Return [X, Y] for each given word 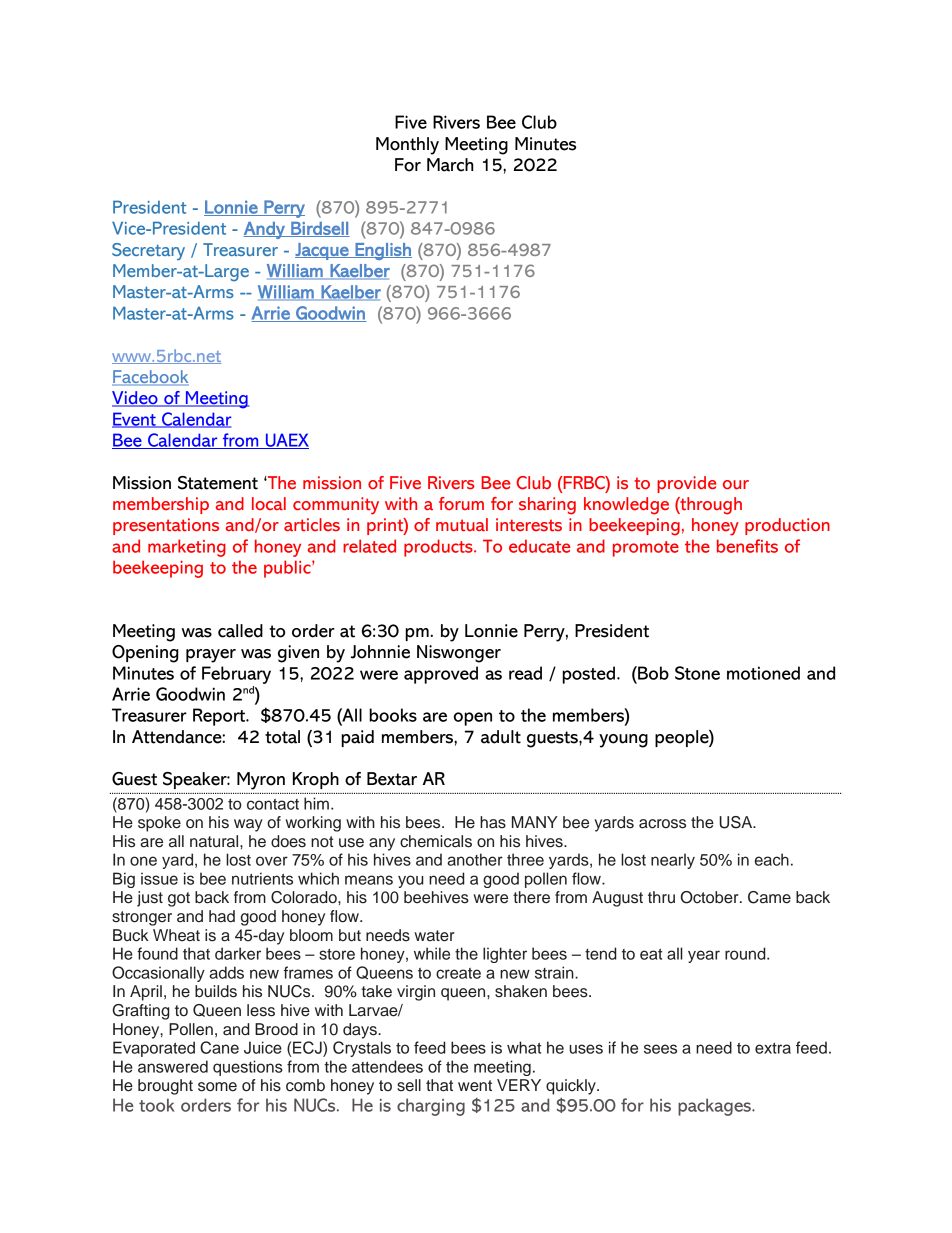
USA [737, 822]
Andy [265, 230]
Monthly [407, 146]
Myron [261, 781]
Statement [218, 483]
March [450, 165]
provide [686, 484]
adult [501, 737]
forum [461, 503]
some [217, 1087]
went [475, 1086]
